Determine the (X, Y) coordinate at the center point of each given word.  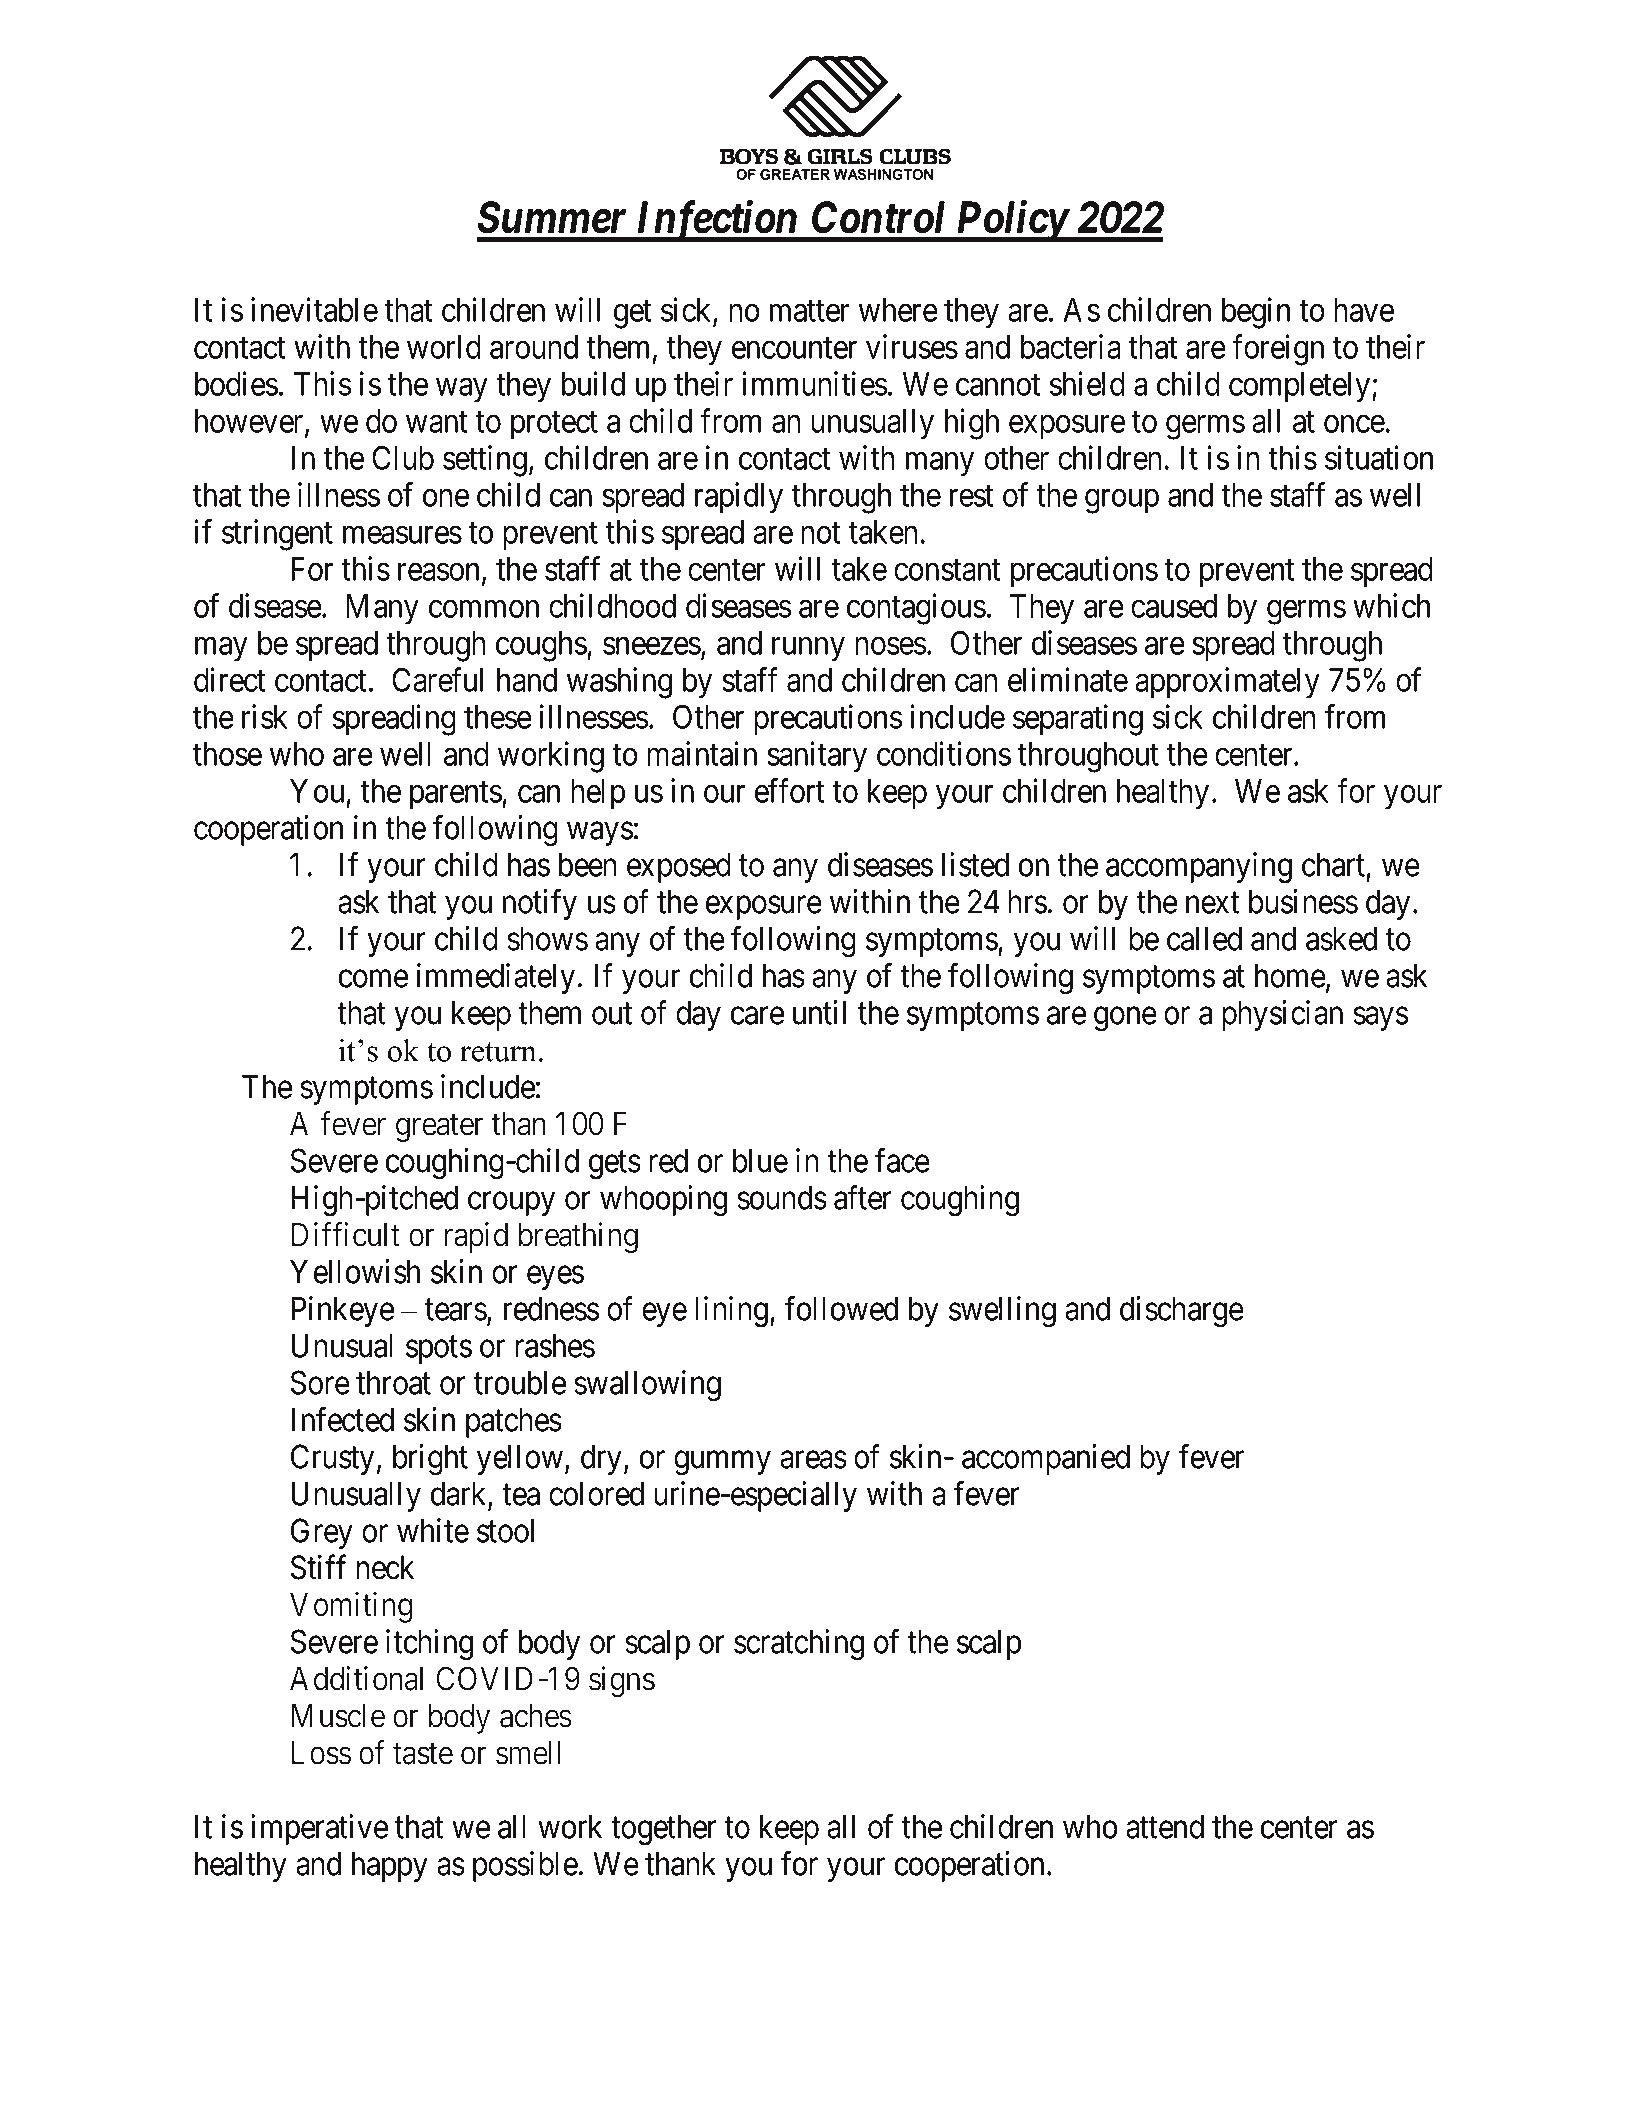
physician (1282, 1015)
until (819, 1012)
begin (1256, 313)
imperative (319, 1829)
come (373, 979)
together (663, 1830)
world (444, 347)
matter (810, 311)
